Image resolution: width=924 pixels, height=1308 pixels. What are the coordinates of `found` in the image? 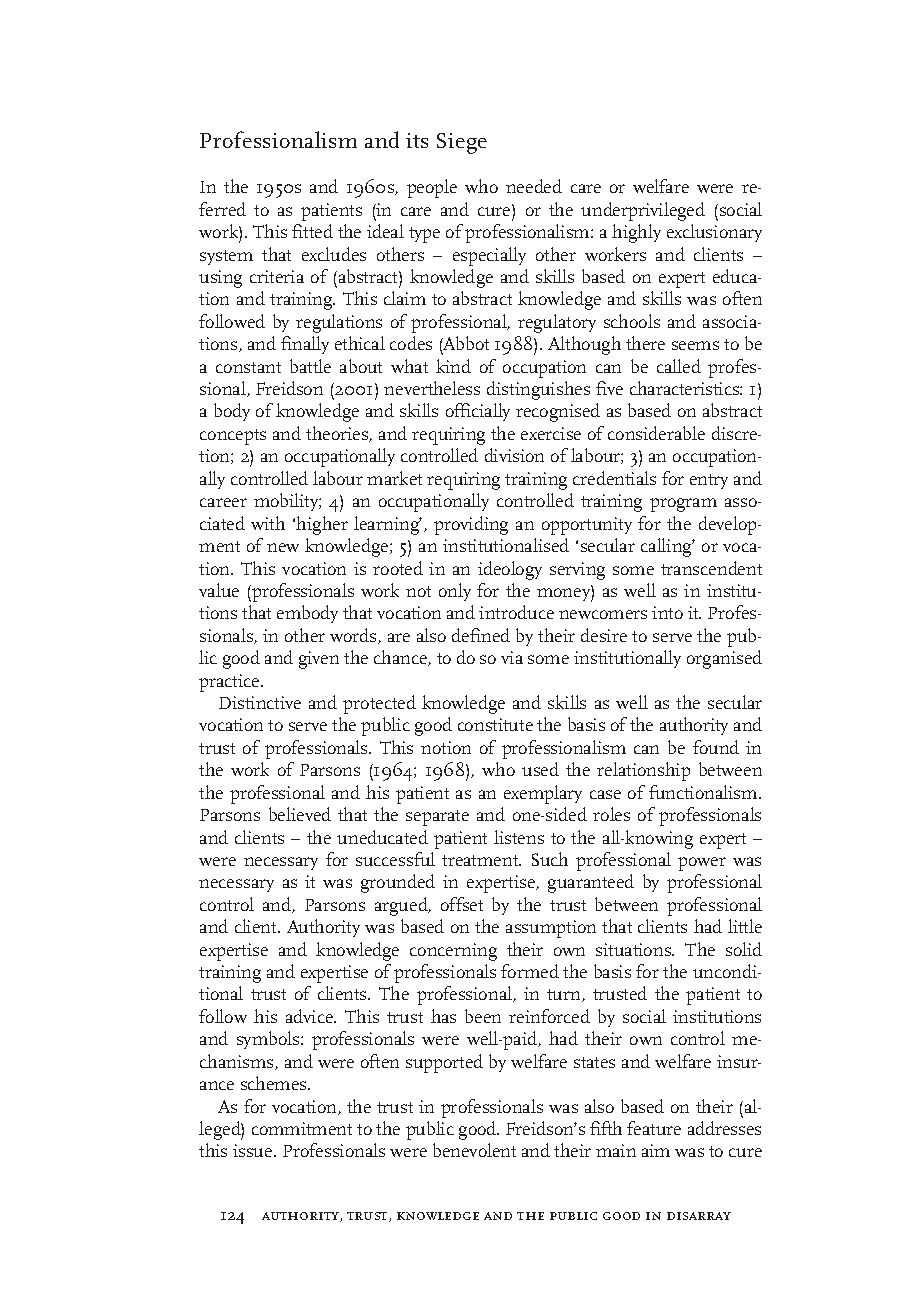 It's located at (716, 747).
